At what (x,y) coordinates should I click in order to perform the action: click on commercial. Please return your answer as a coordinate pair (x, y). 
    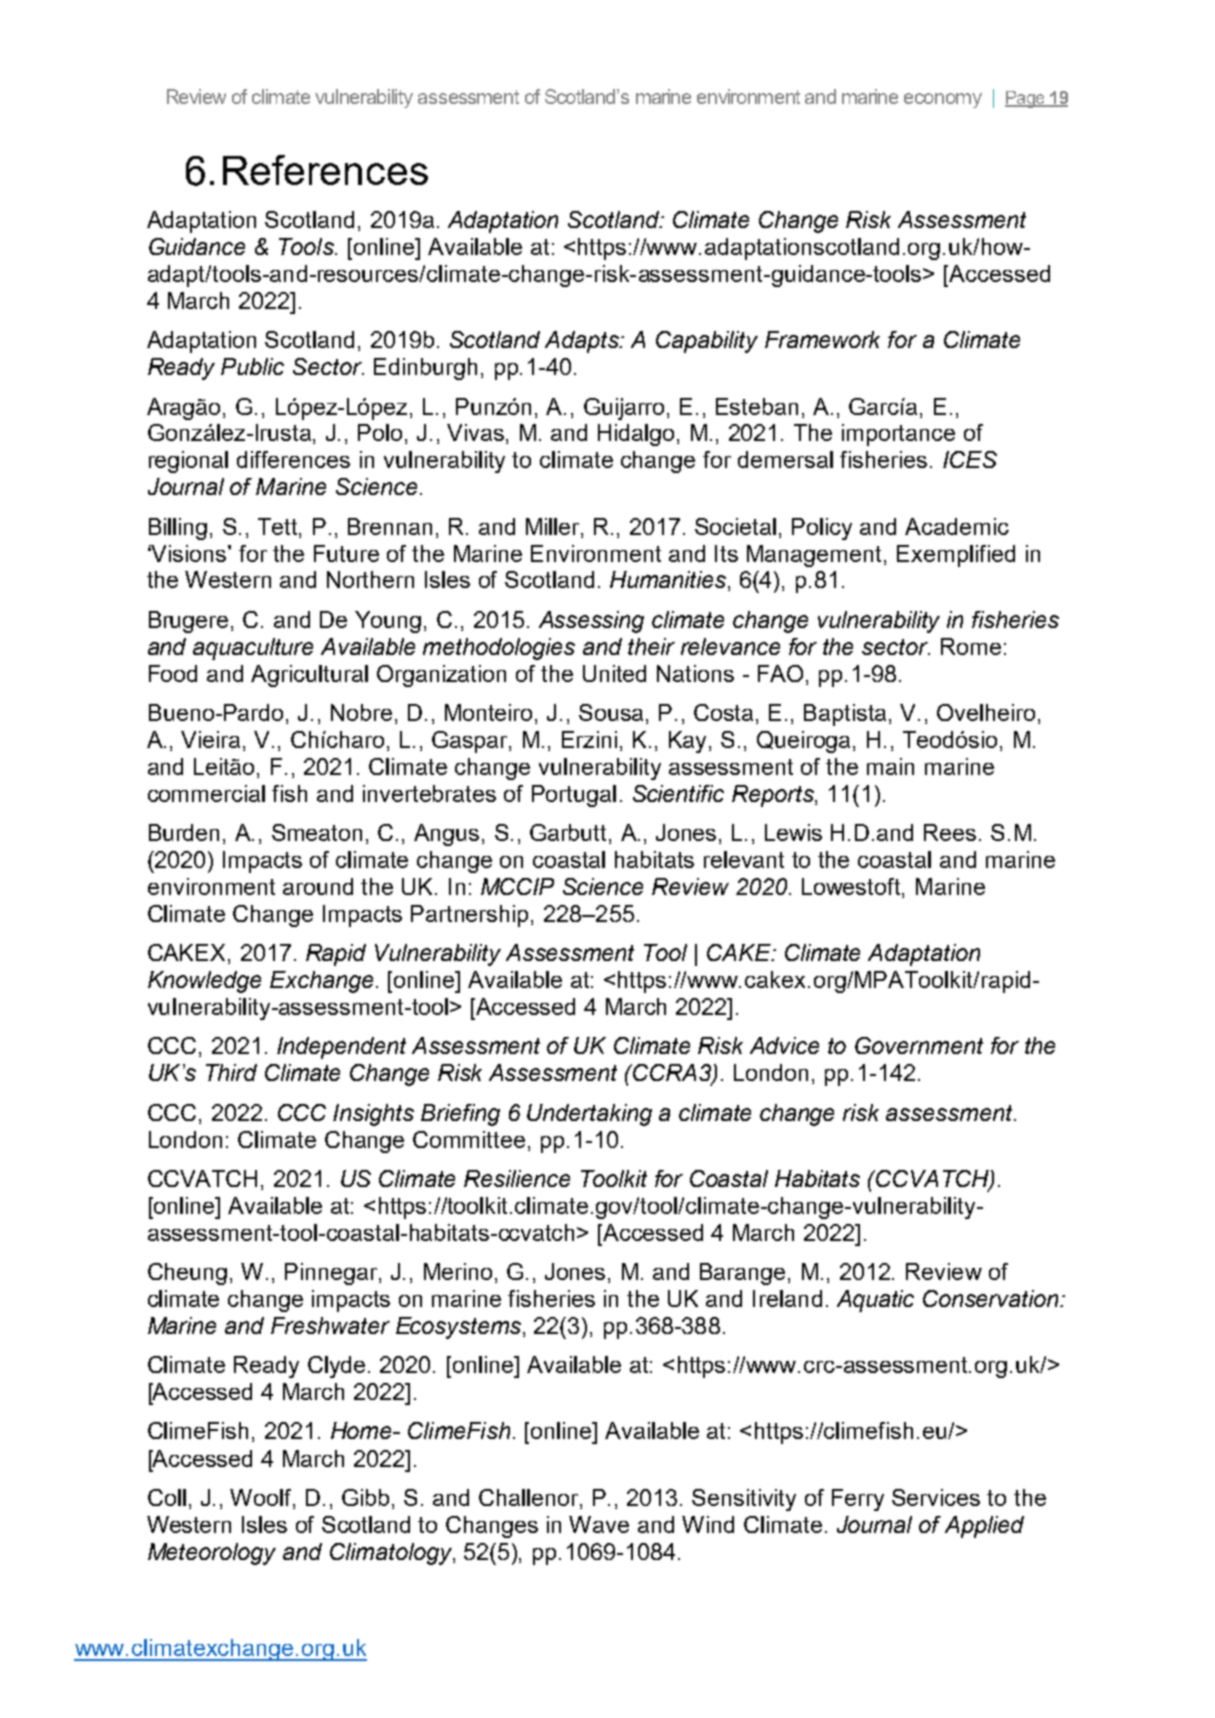
    Looking at the image, I should click on (206, 793).
